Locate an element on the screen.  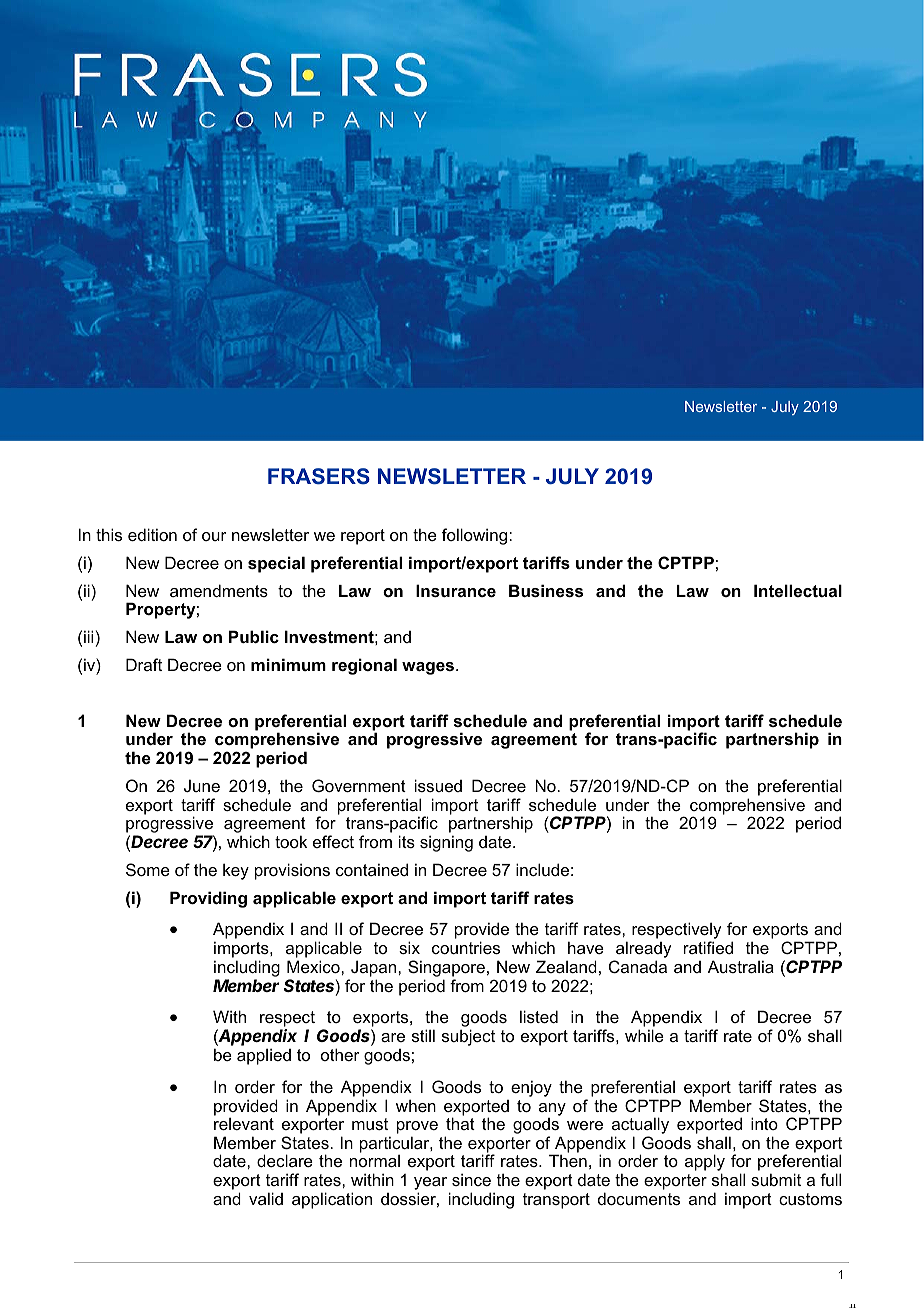
following is located at coordinates (476, 536).
